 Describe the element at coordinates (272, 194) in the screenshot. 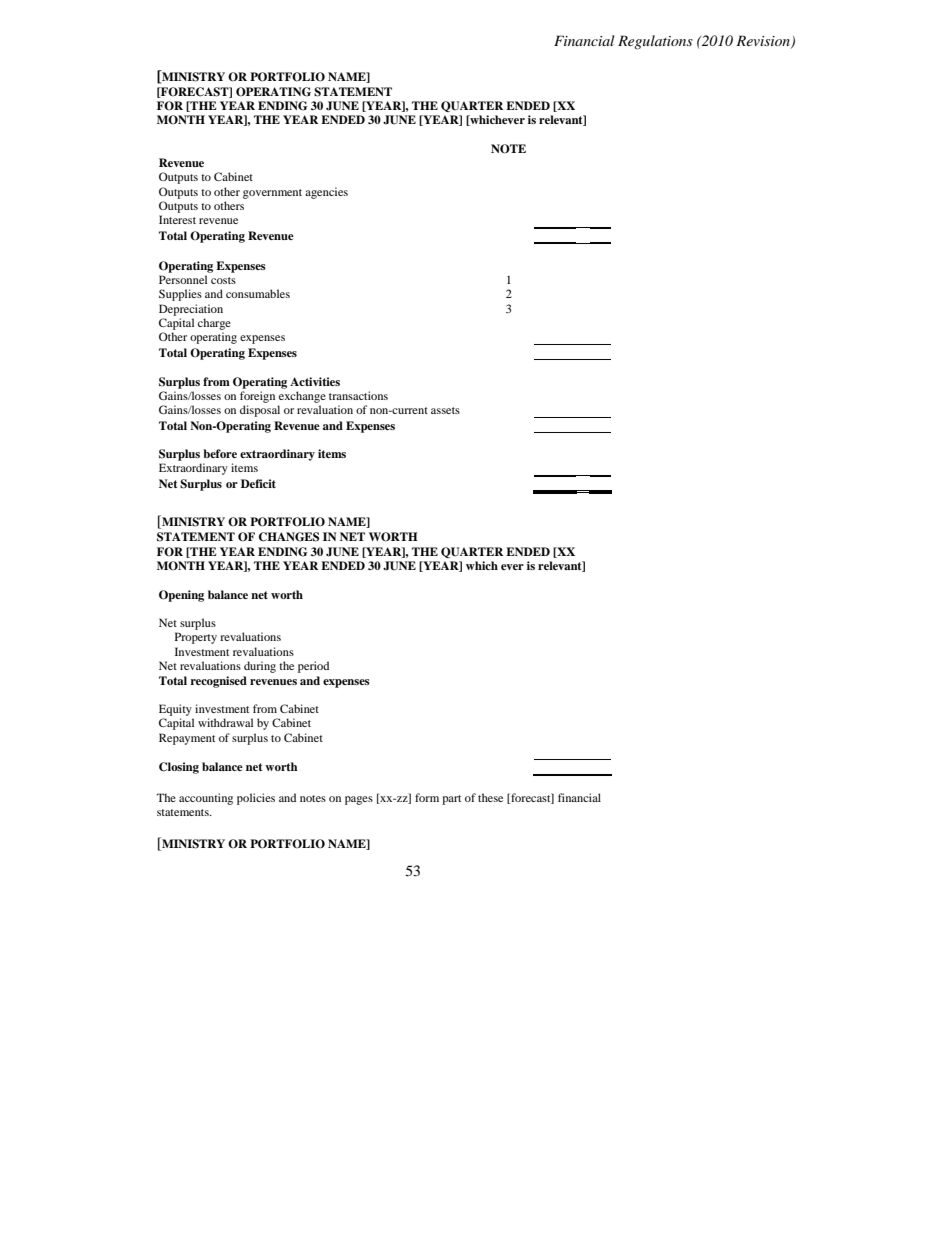

I see `government` at that location.
